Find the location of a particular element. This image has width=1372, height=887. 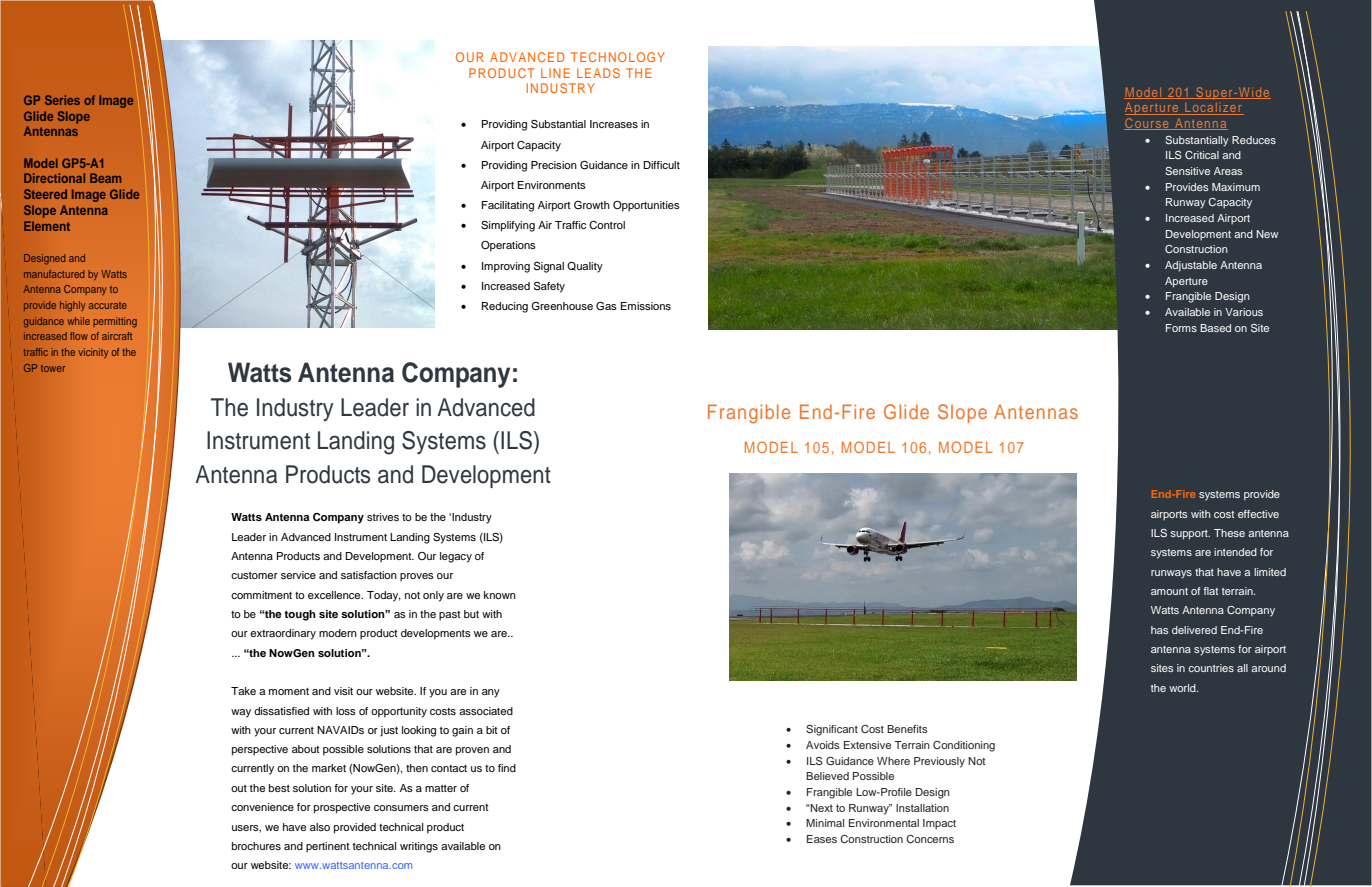

legacy is located at coordinates (456, 557).
